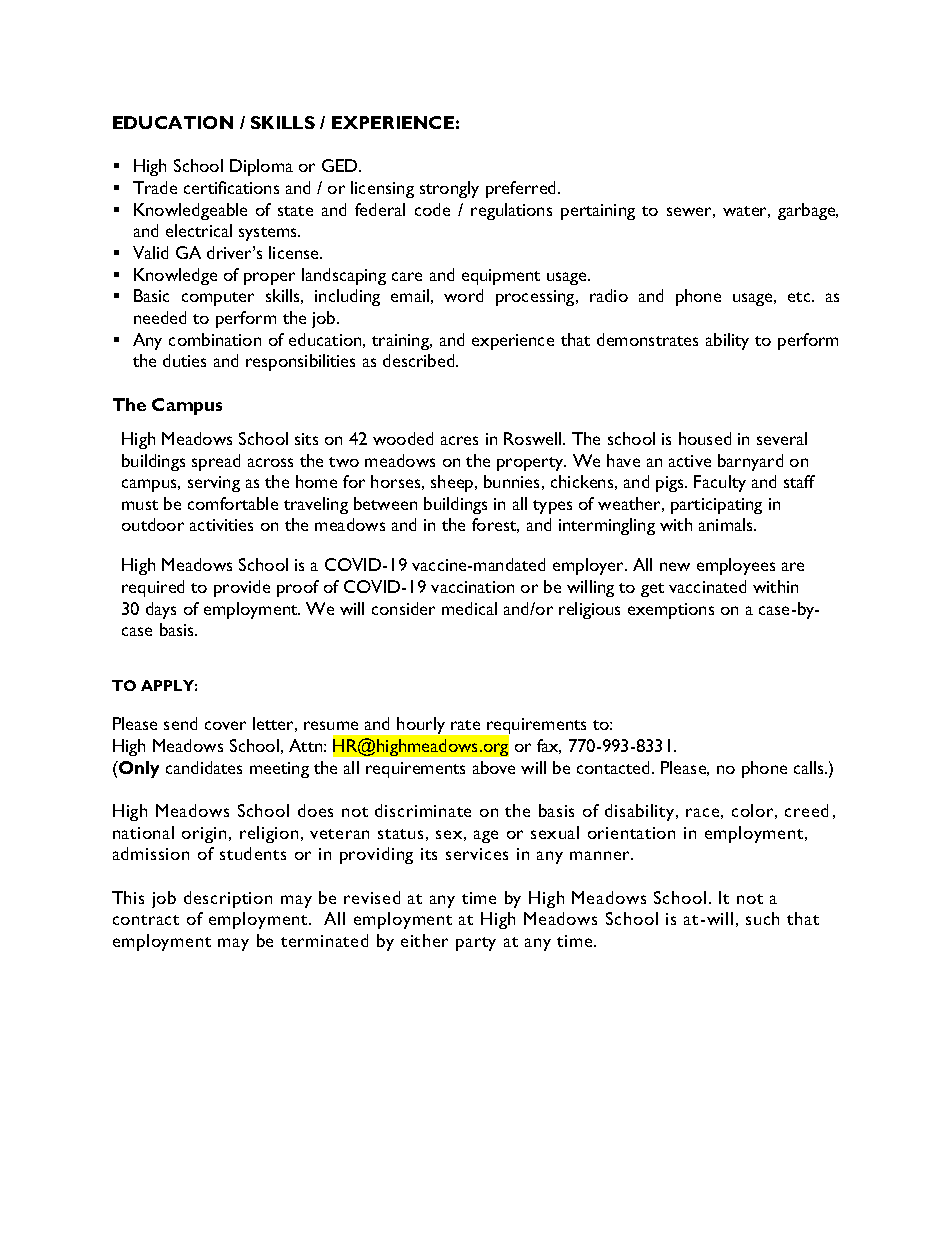  What do you see at coordinates (225, 725) in the page?
I see `cover` at bounding box center [225, 725].
